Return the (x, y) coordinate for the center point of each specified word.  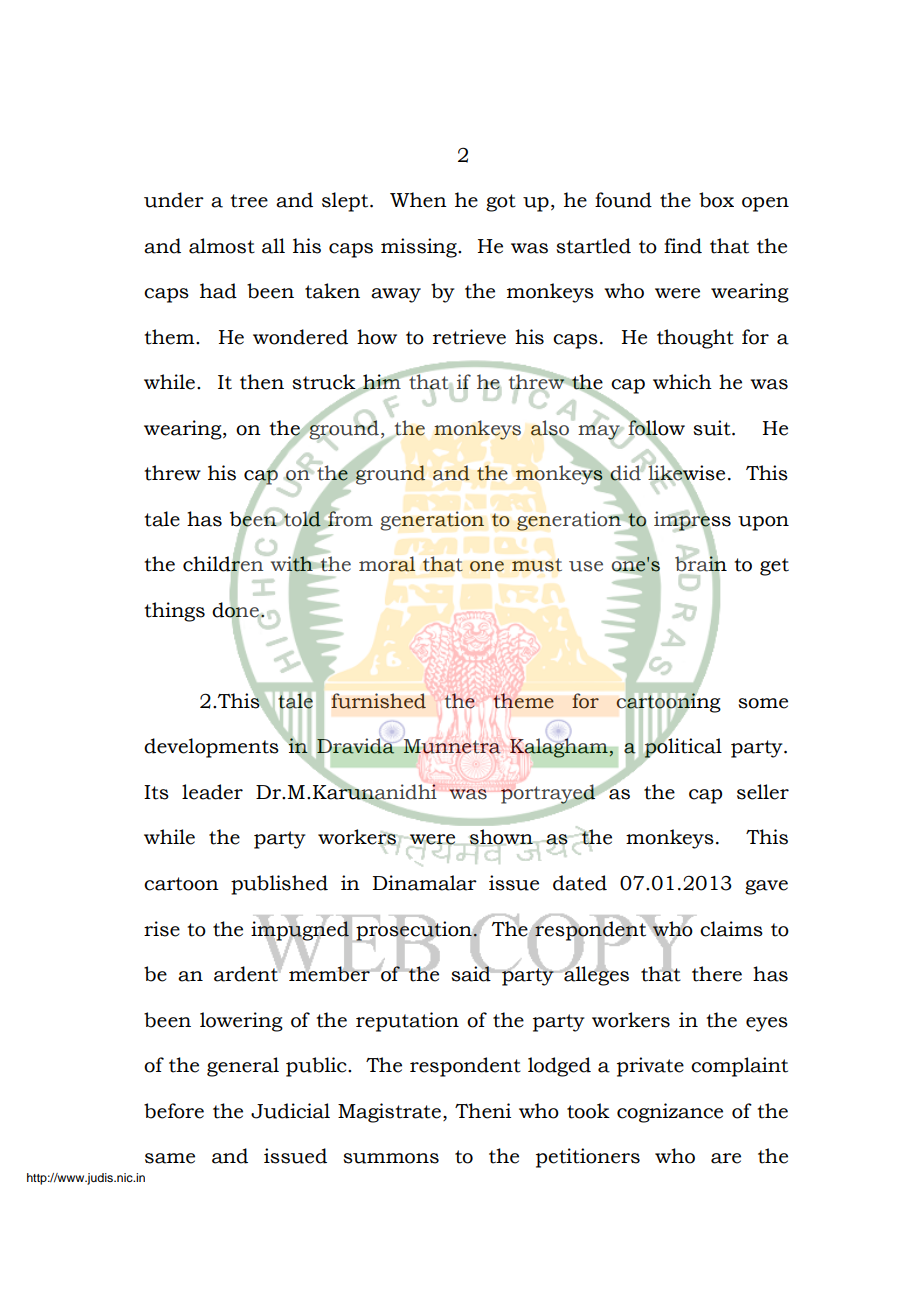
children (224, 564)
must (537, 565)
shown (501, 837)
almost (222, 246)
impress (692, 521)
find (683, 246)
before (174, 1111)
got (501, 203)
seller (763, 792)
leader (212, 792)
